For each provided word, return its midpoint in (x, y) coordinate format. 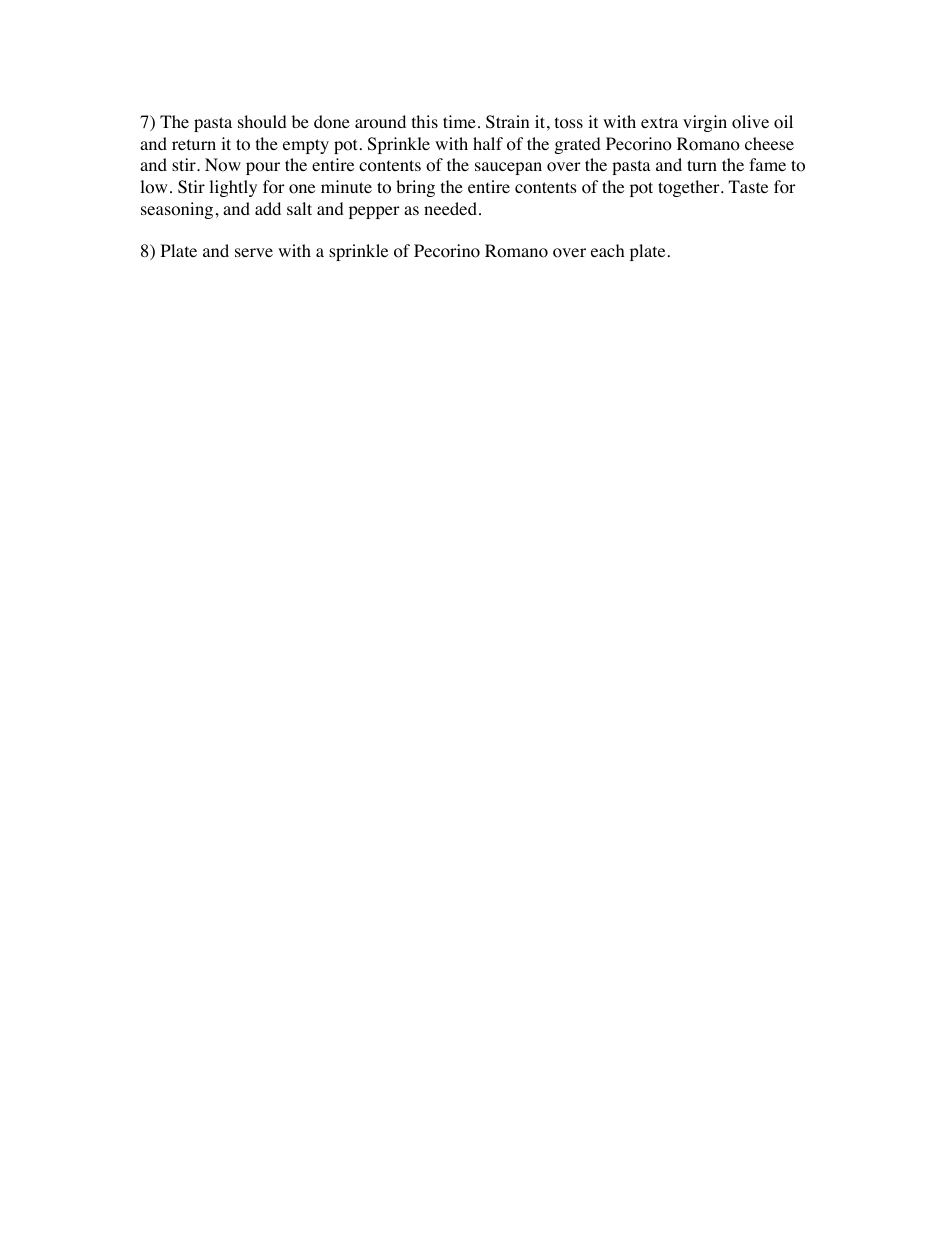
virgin (705, 123)
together (690, 188)
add (268, 208)
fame (767, 164)
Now (223, 165)
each (608, 250)
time (459, 121)
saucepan (508, 168)
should (262, 122)
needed (450, 208)
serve (254, 252)
